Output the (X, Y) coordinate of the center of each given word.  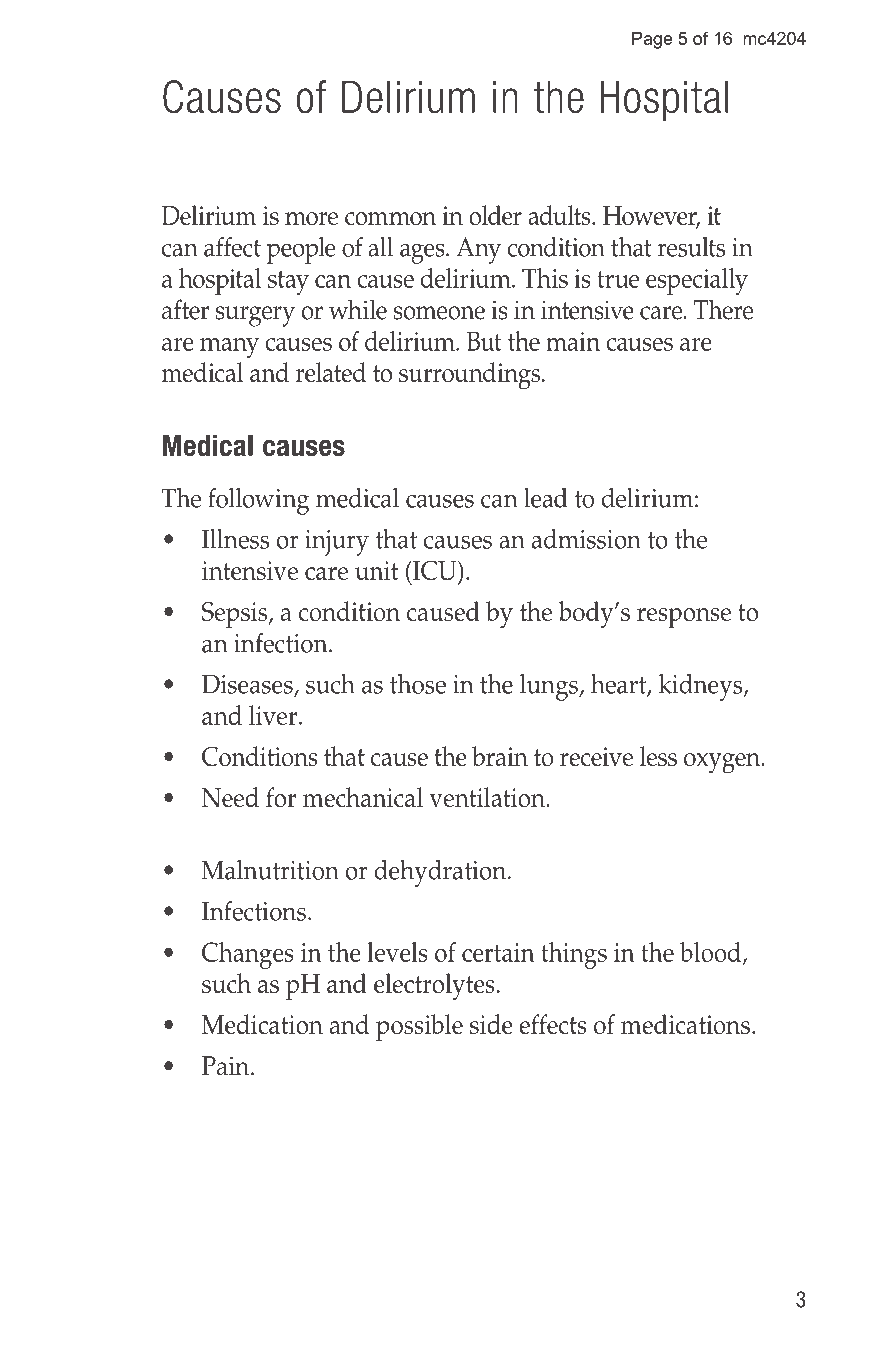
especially (697, 281)
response (684, 618)
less (658, 756)
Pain (227, 1066)
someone (439, 313)
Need (230, 797)
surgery (255, 316)
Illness (235, 539)
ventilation (488, 797)
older (495, 215)
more (311, 219)
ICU (435, 570)
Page (652, 40)
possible (419, 1028)
